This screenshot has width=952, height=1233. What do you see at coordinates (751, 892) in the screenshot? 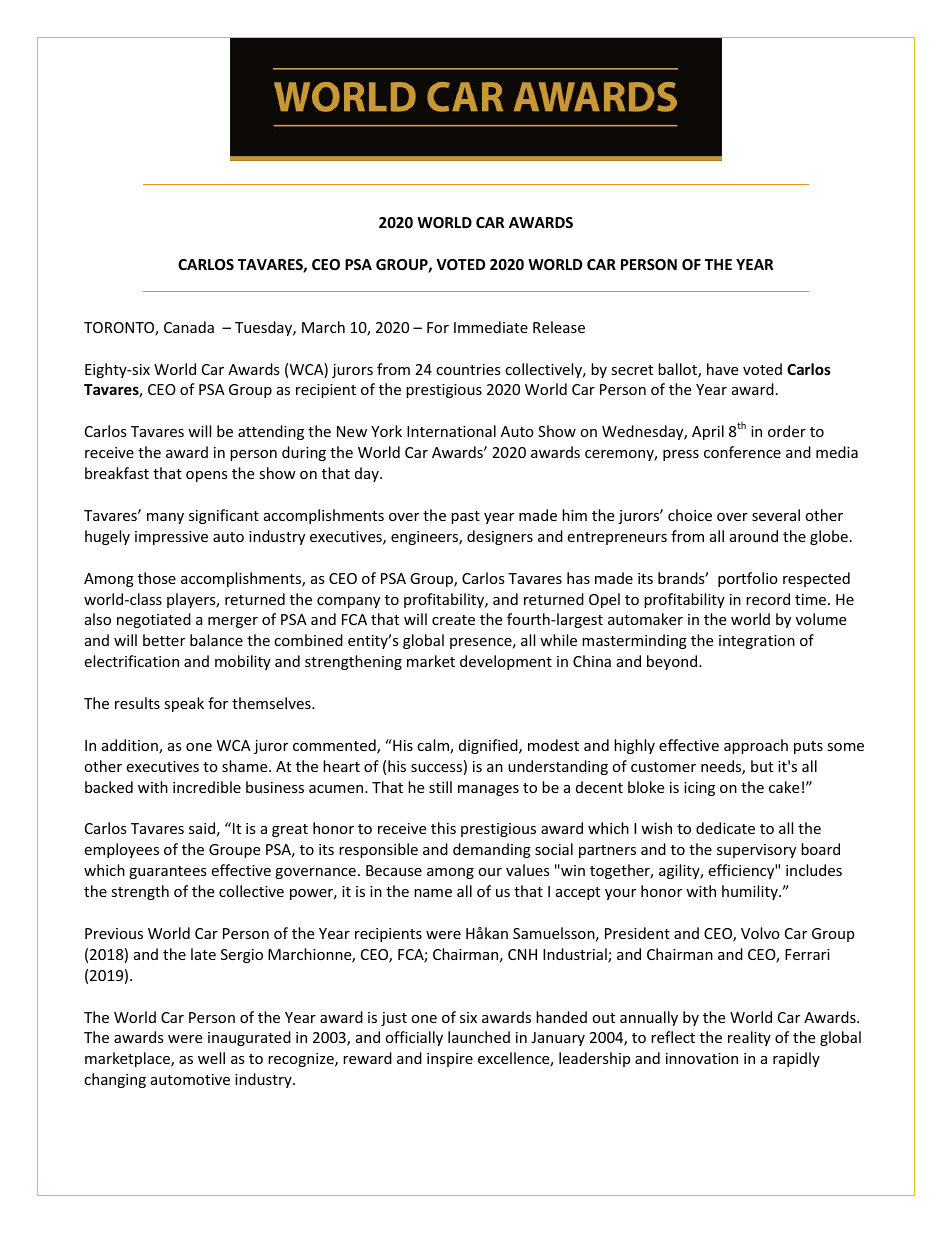
I see `humility` at bounding box center [751, 892].
